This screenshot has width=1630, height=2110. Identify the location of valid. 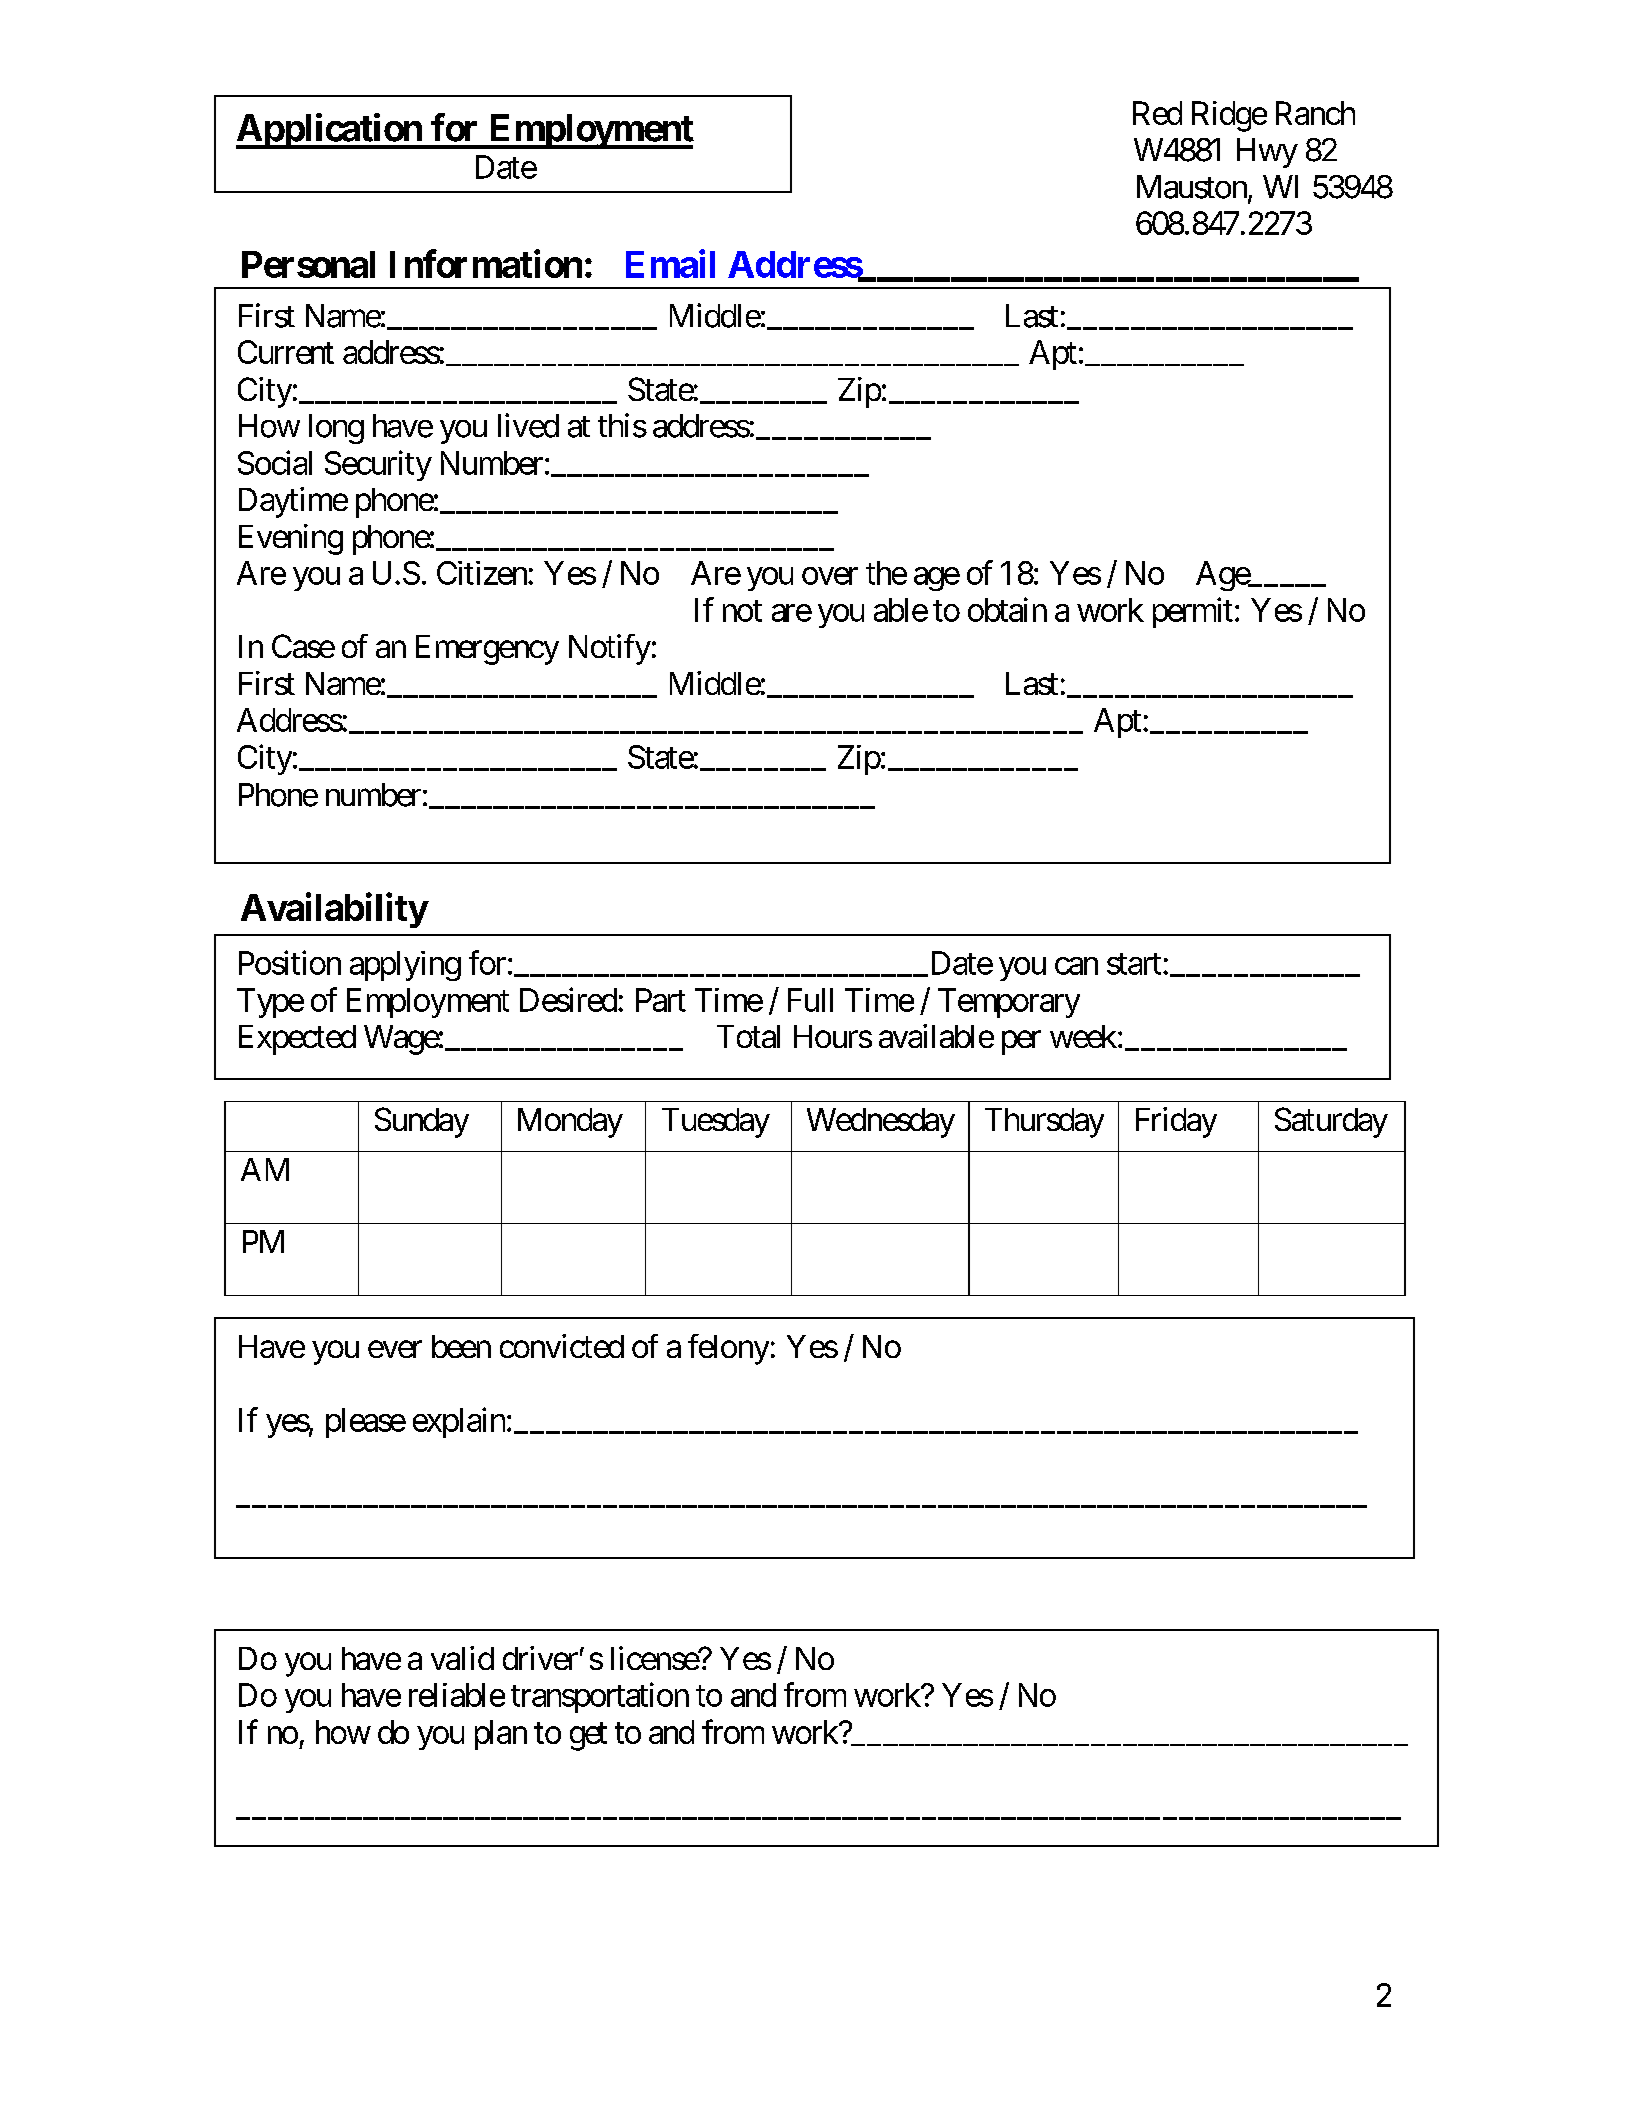
(462, 1658).
